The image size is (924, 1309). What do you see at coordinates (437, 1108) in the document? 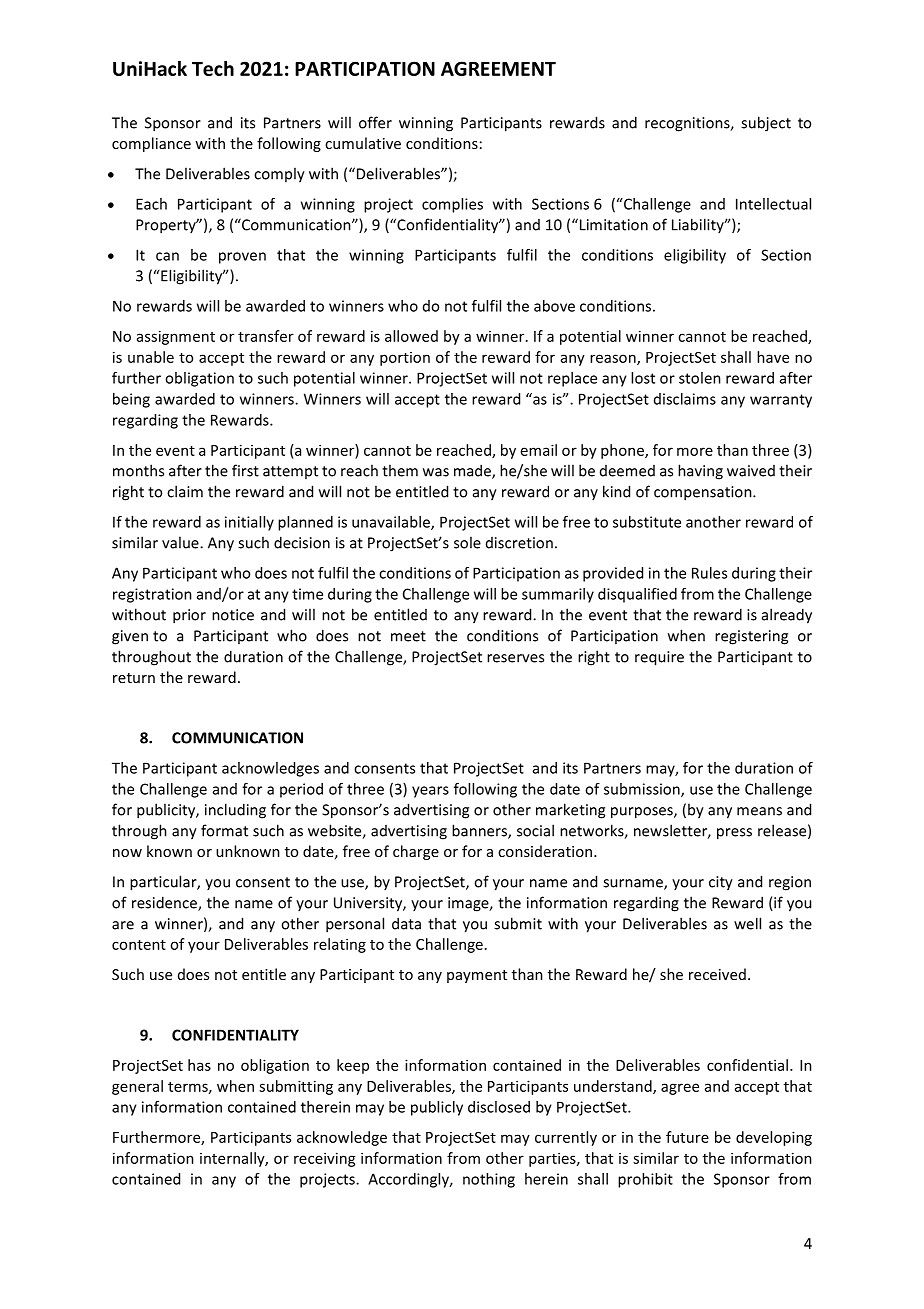
I see `publicly` at bounding box center [437, 1108].
